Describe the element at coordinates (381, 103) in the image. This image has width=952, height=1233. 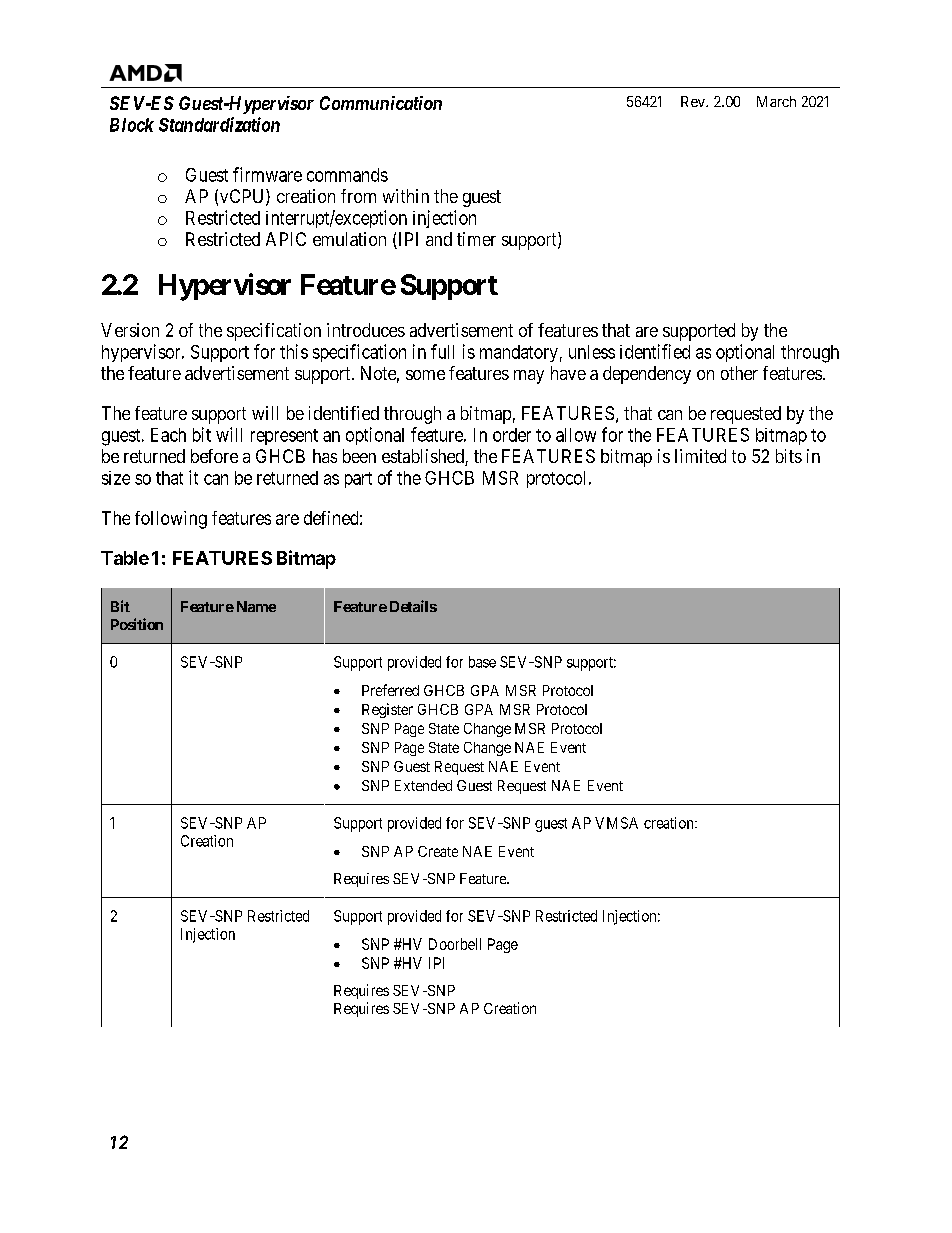
I see `Communication` at that location.
